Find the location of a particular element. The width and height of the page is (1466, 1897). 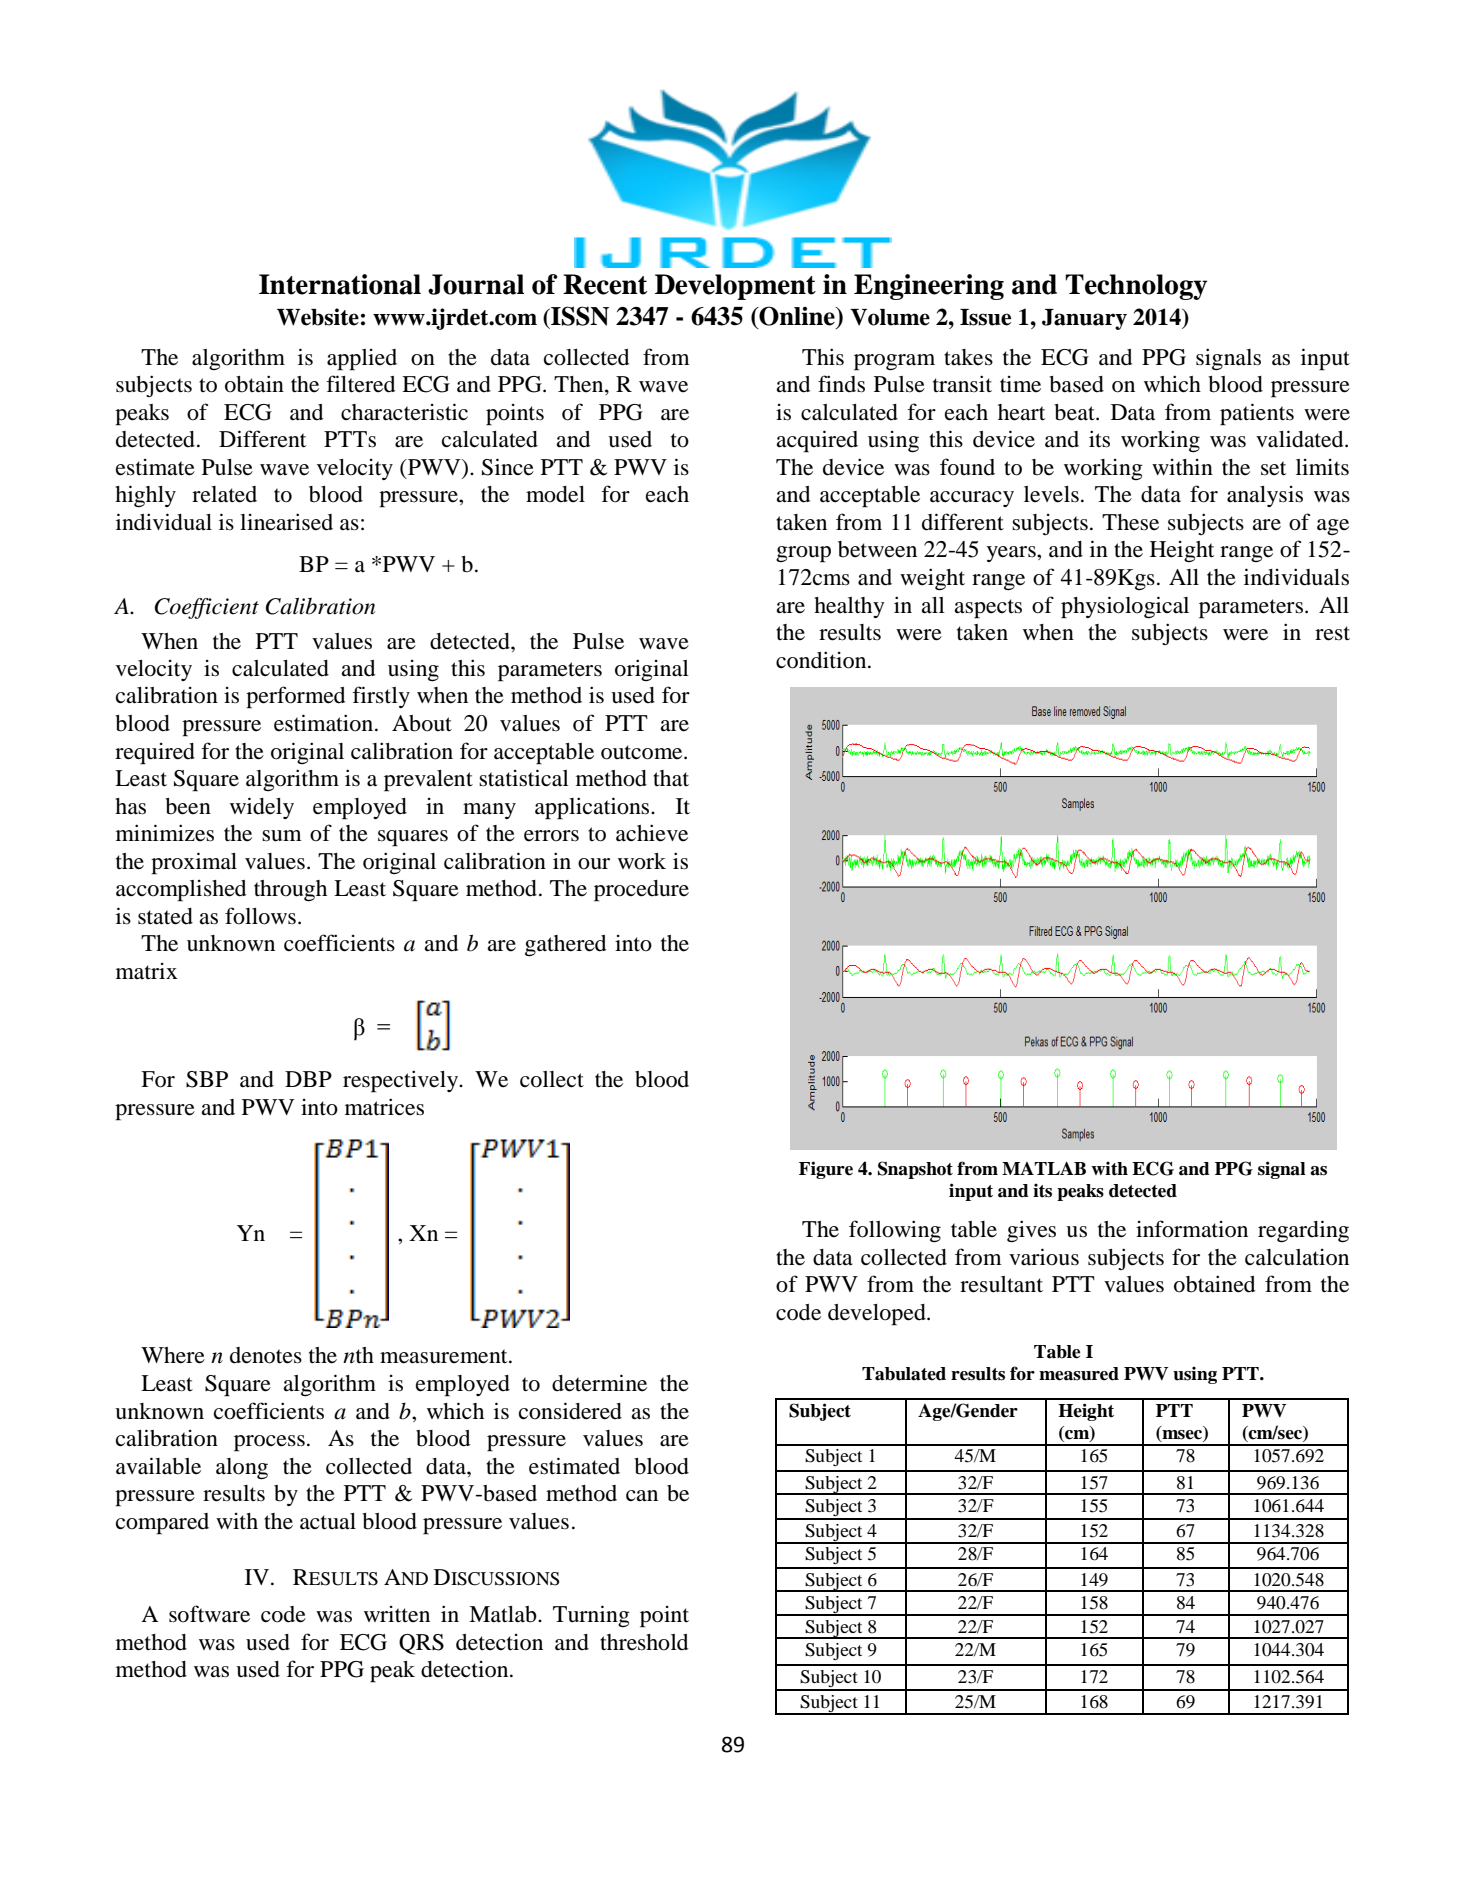

information is located at coordinates (1192, 1229).
